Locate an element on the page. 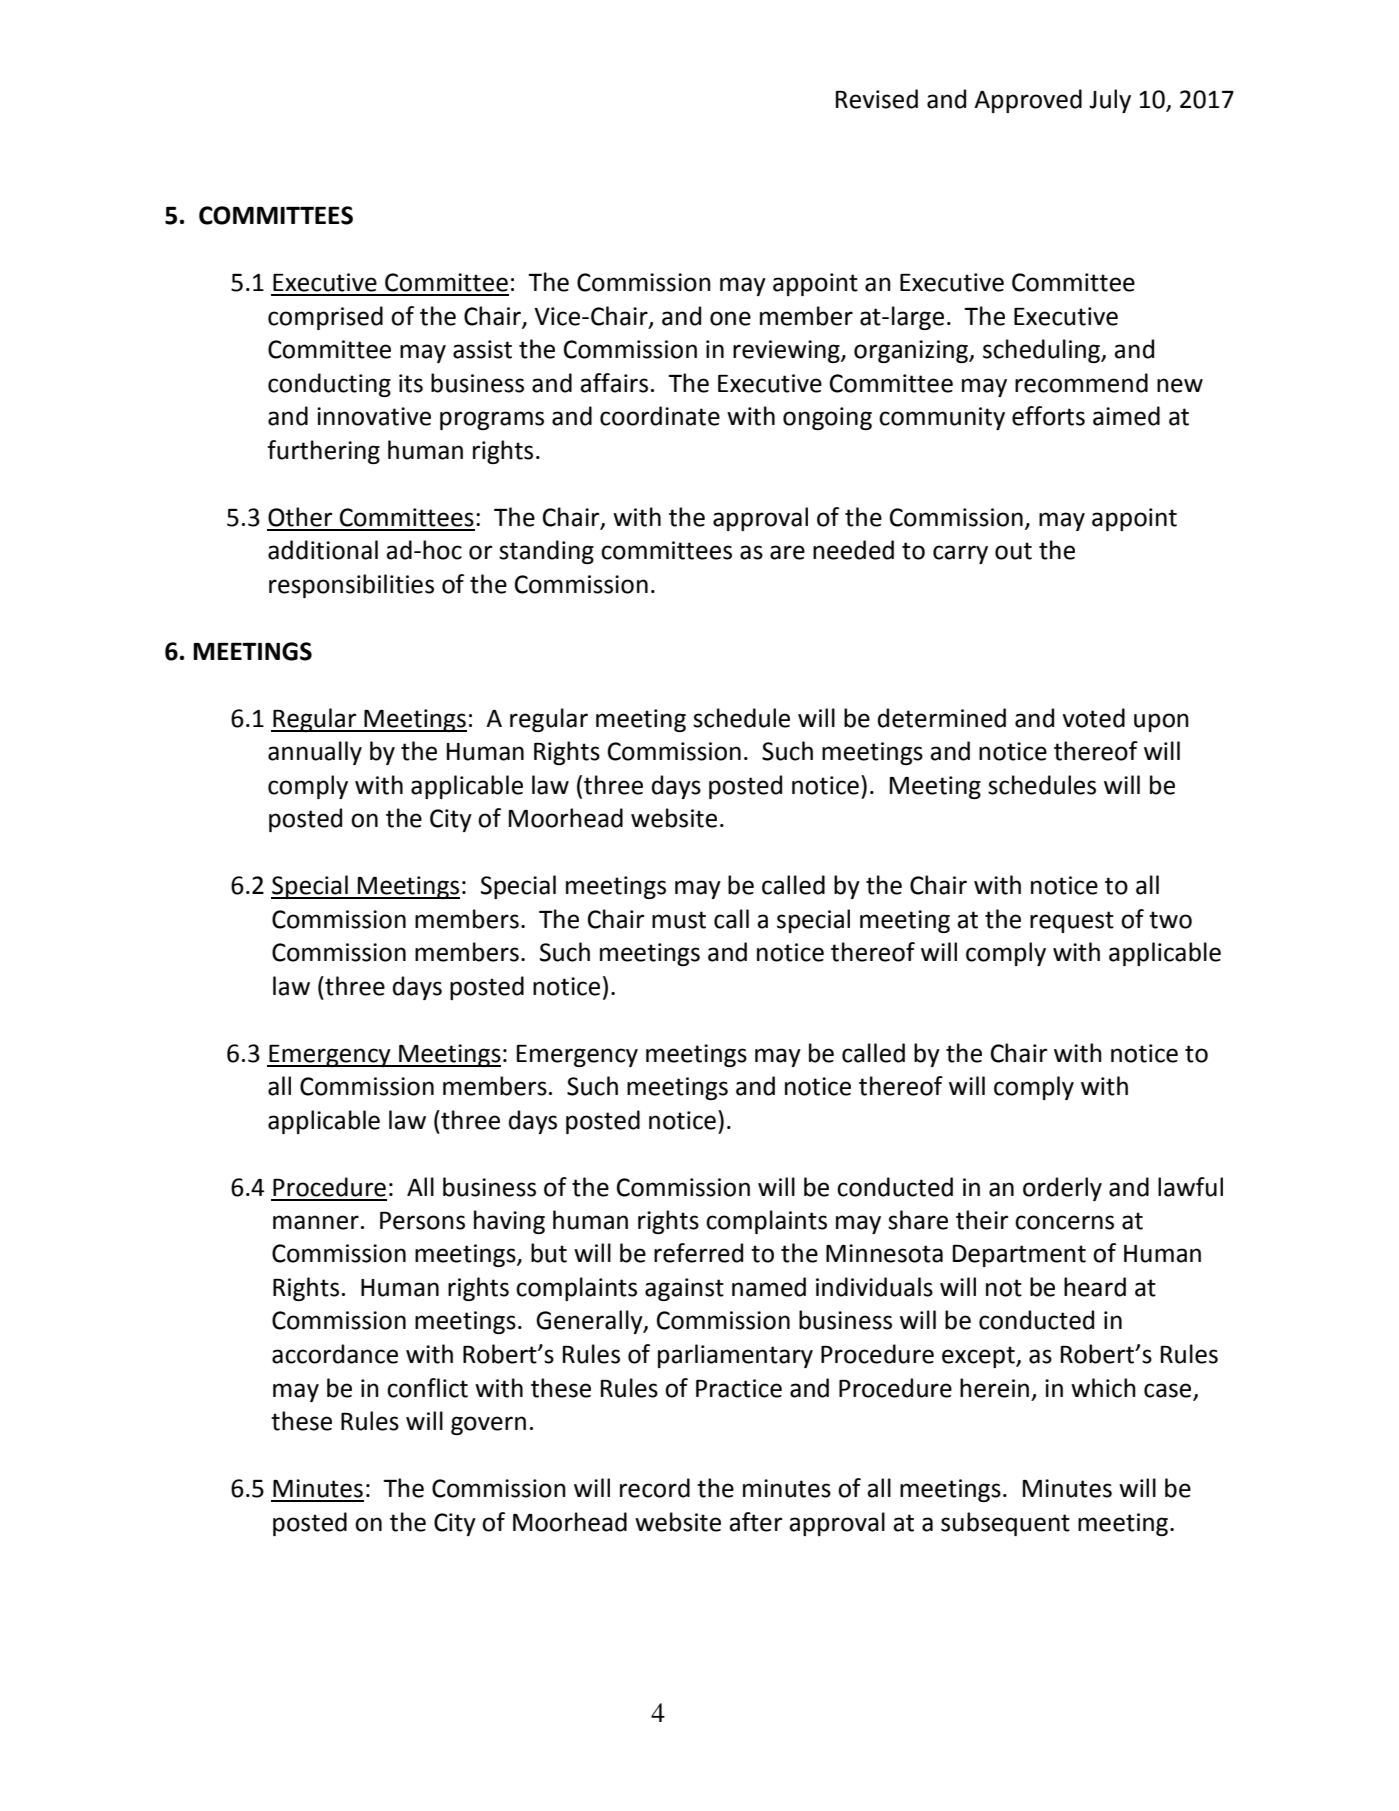 The height and width of the image is (1811, 1399). ongoing is located at coordinates (827, 418).
